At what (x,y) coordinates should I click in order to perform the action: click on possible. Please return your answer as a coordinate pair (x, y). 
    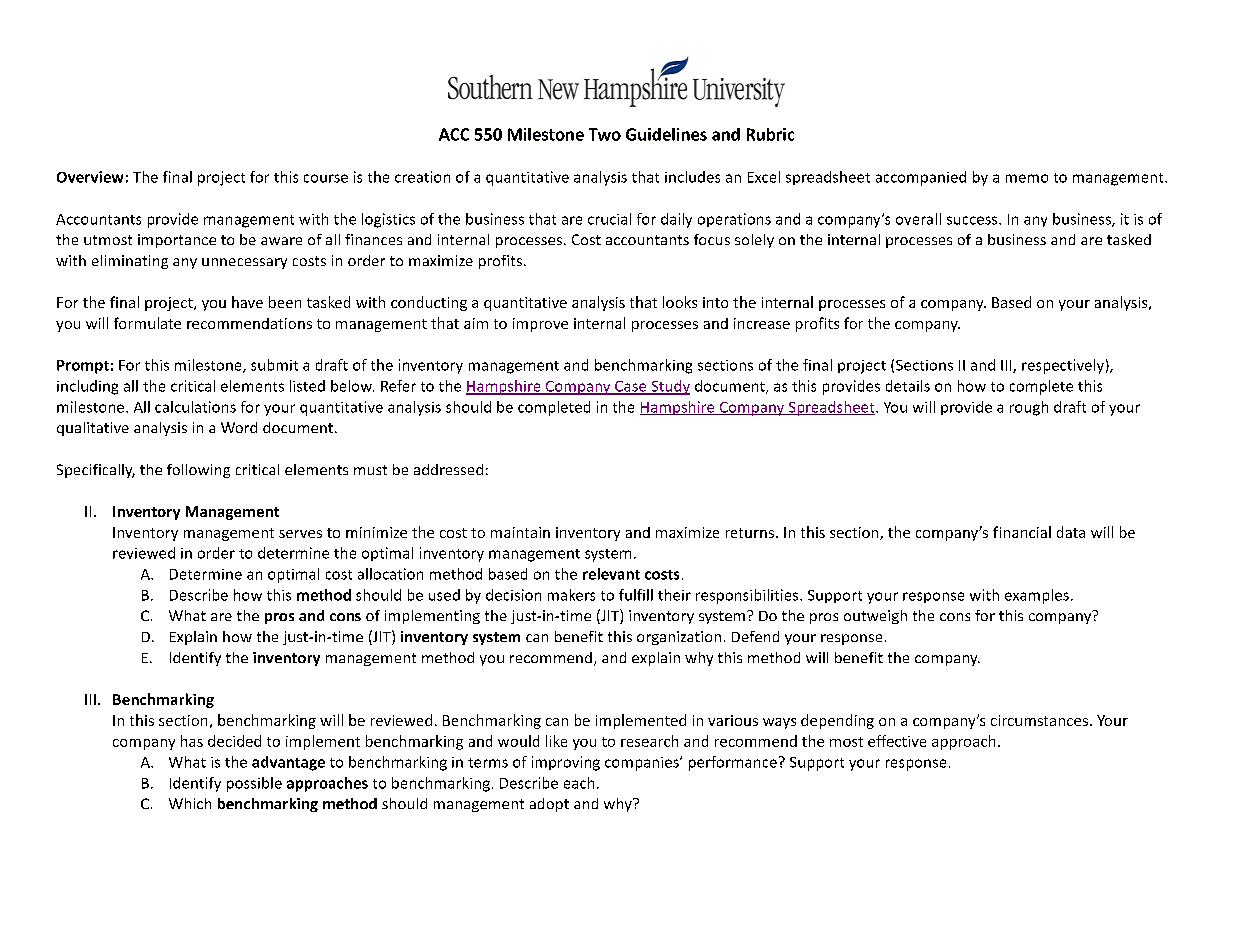
    Looking at the image, I should click on (254, 784).
